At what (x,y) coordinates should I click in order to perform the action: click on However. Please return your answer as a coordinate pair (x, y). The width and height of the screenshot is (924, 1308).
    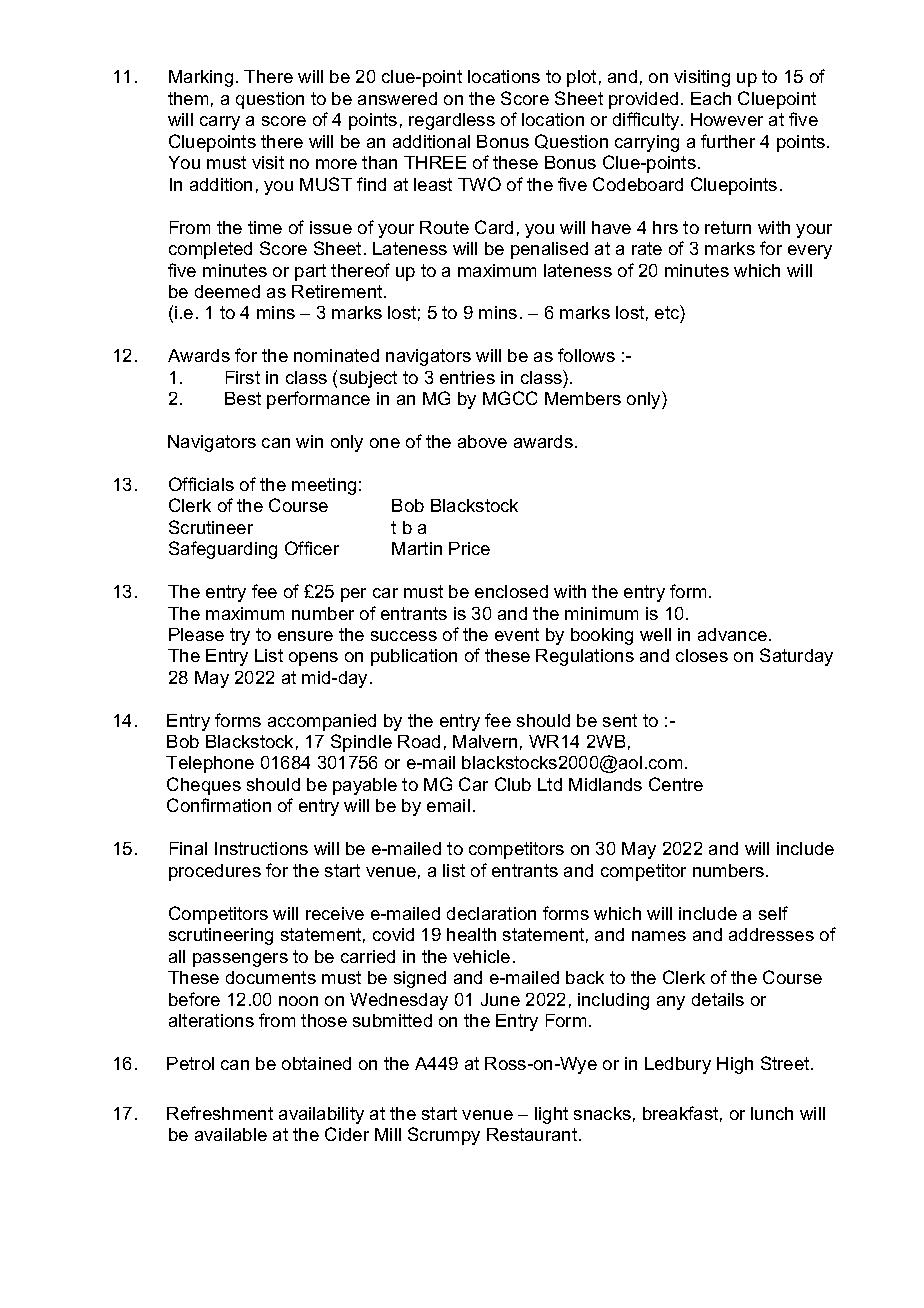
    Looking at the image, I should click on (727, 119).
